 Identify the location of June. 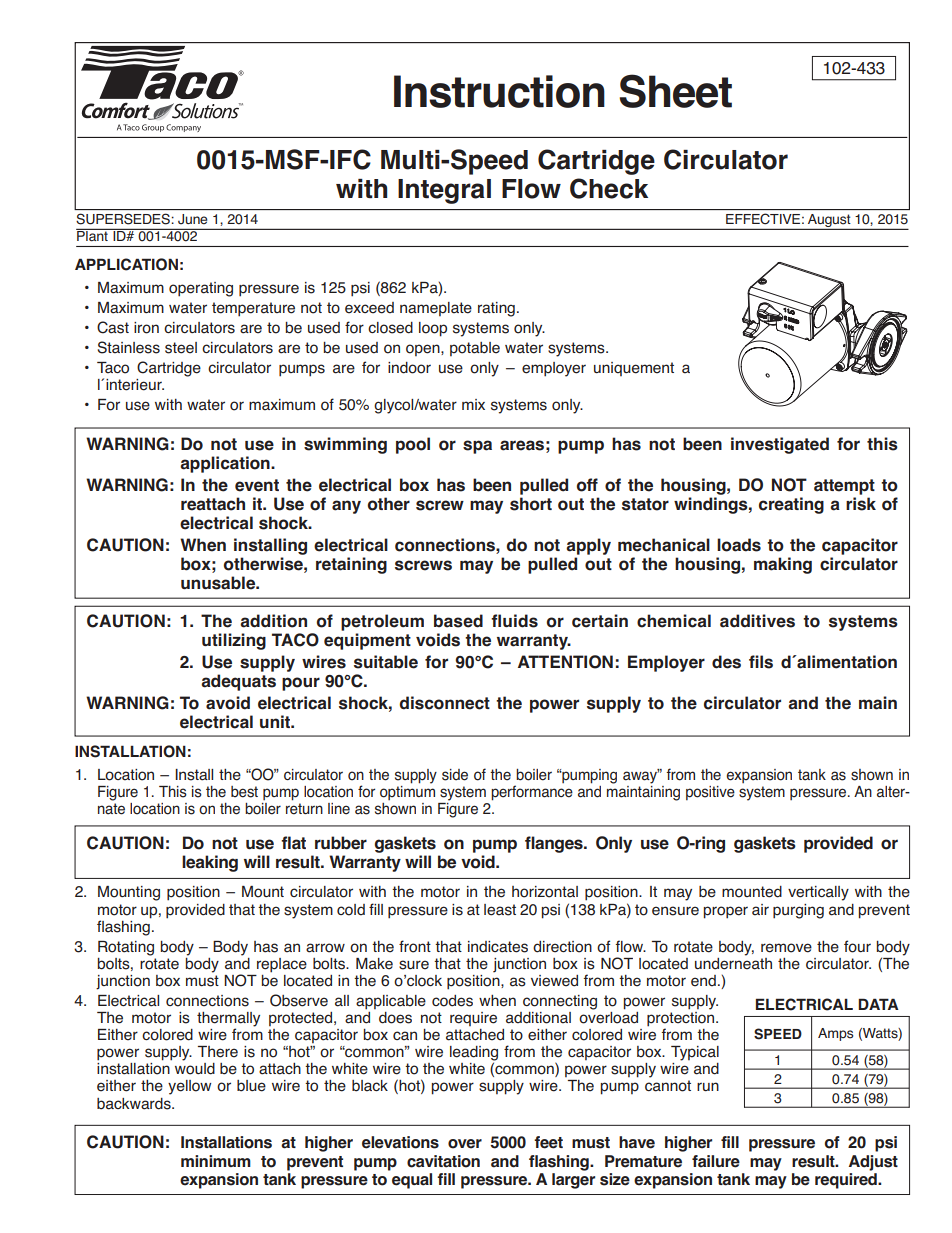
(192, 219).
